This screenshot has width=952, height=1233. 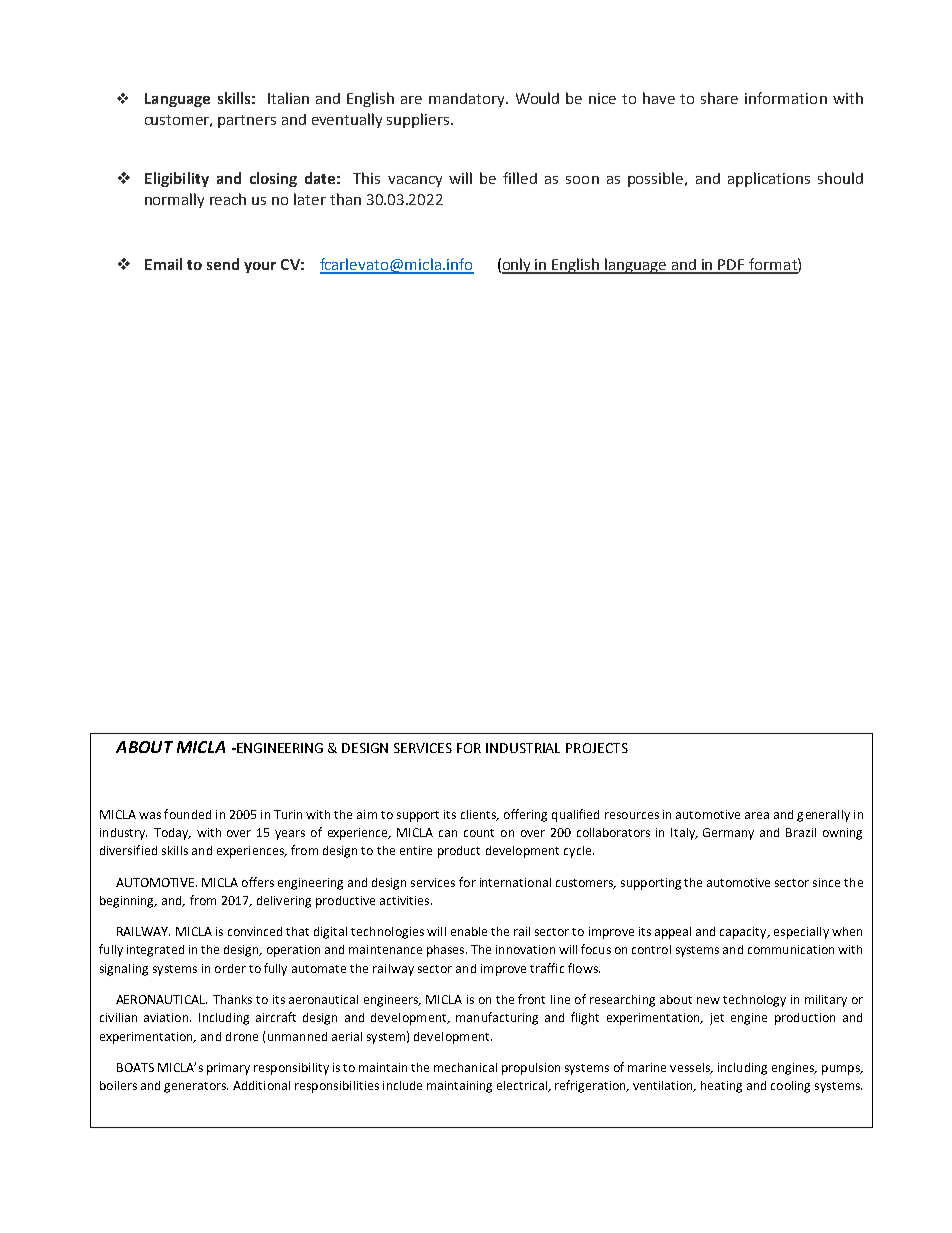 I want to click on mandatory, so click(x=468, y=100).
